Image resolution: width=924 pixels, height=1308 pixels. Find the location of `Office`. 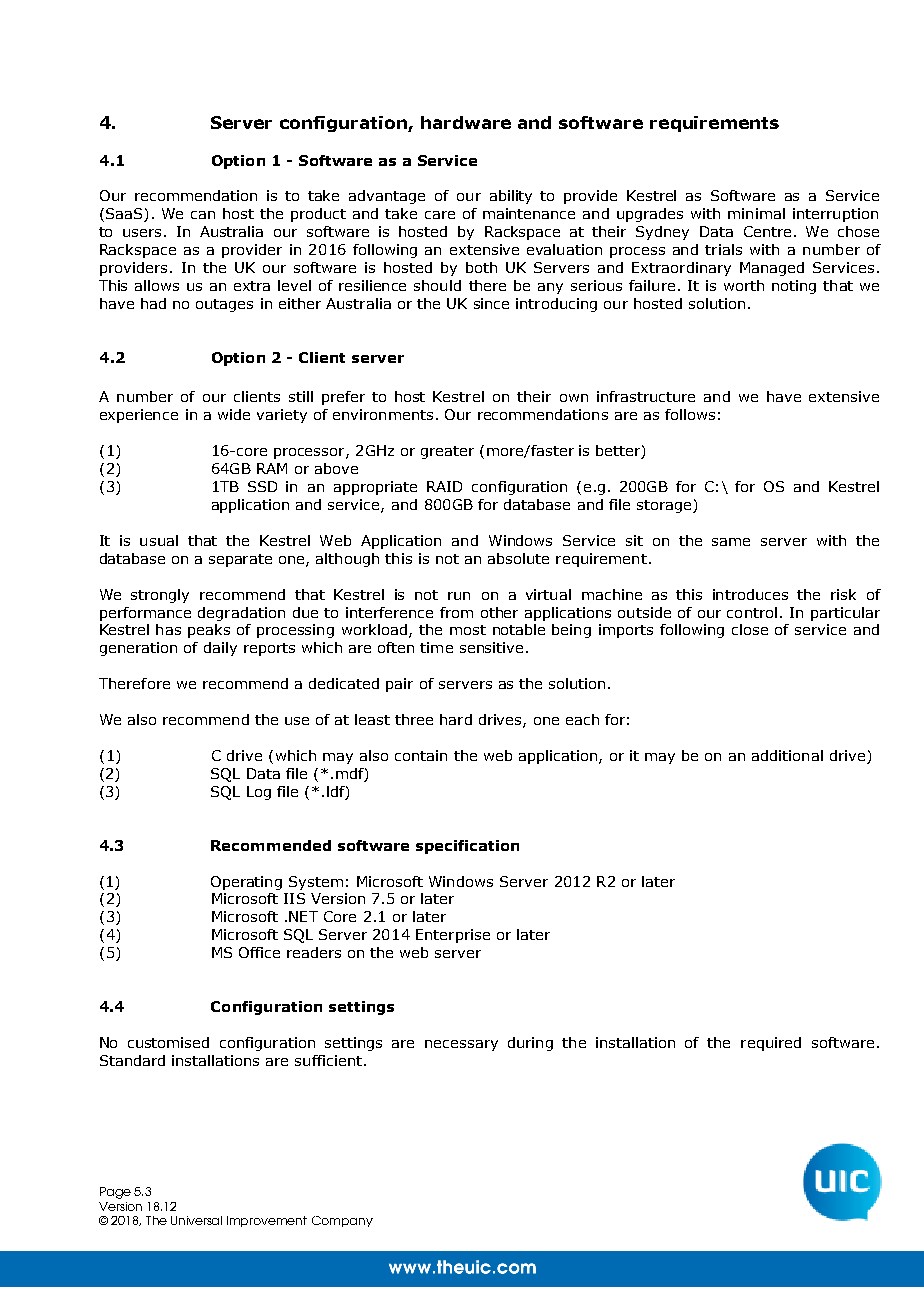

Office is located at coordinates (259, 952).
